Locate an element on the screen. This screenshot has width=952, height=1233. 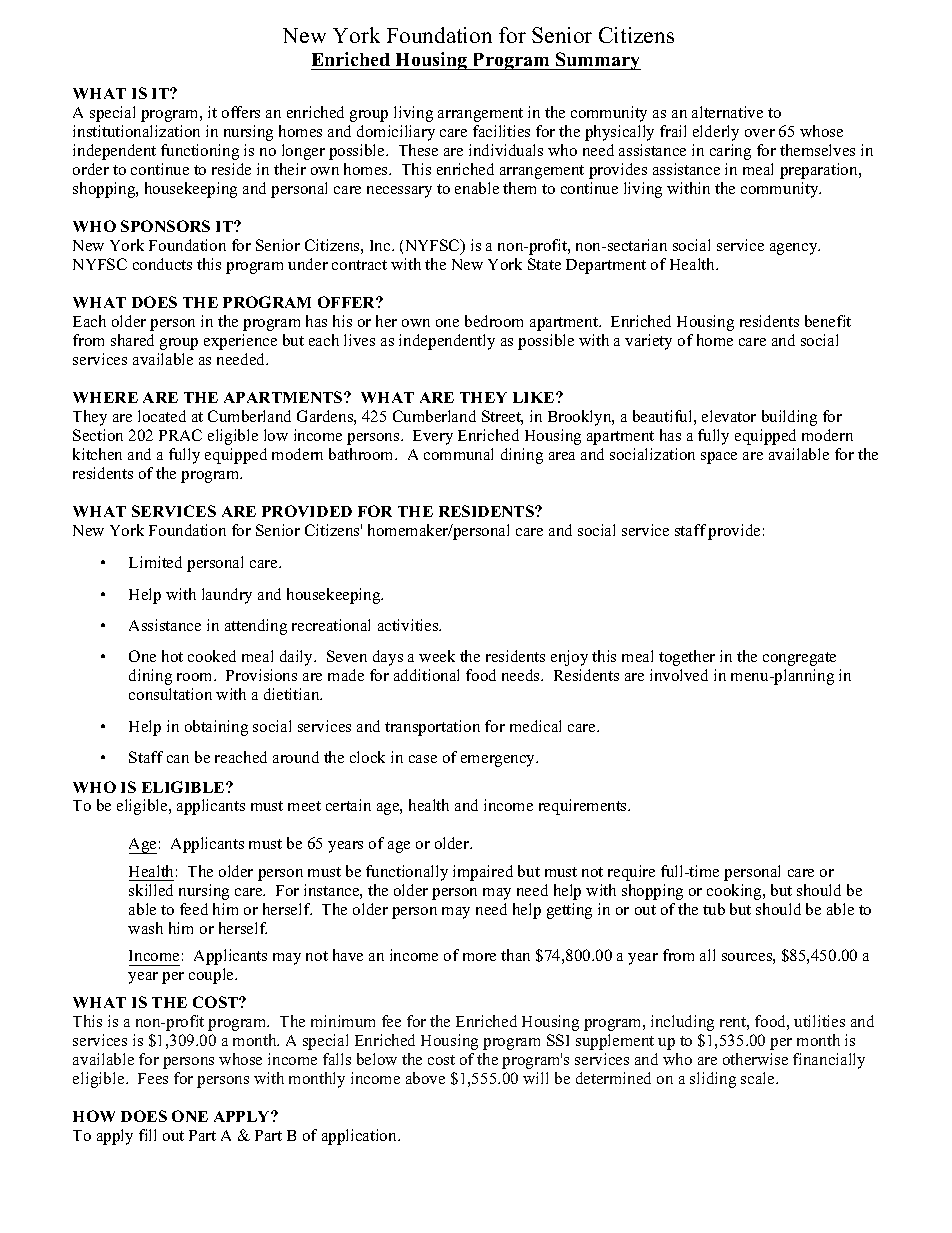
facilities is located at coordinates (501, 131).
